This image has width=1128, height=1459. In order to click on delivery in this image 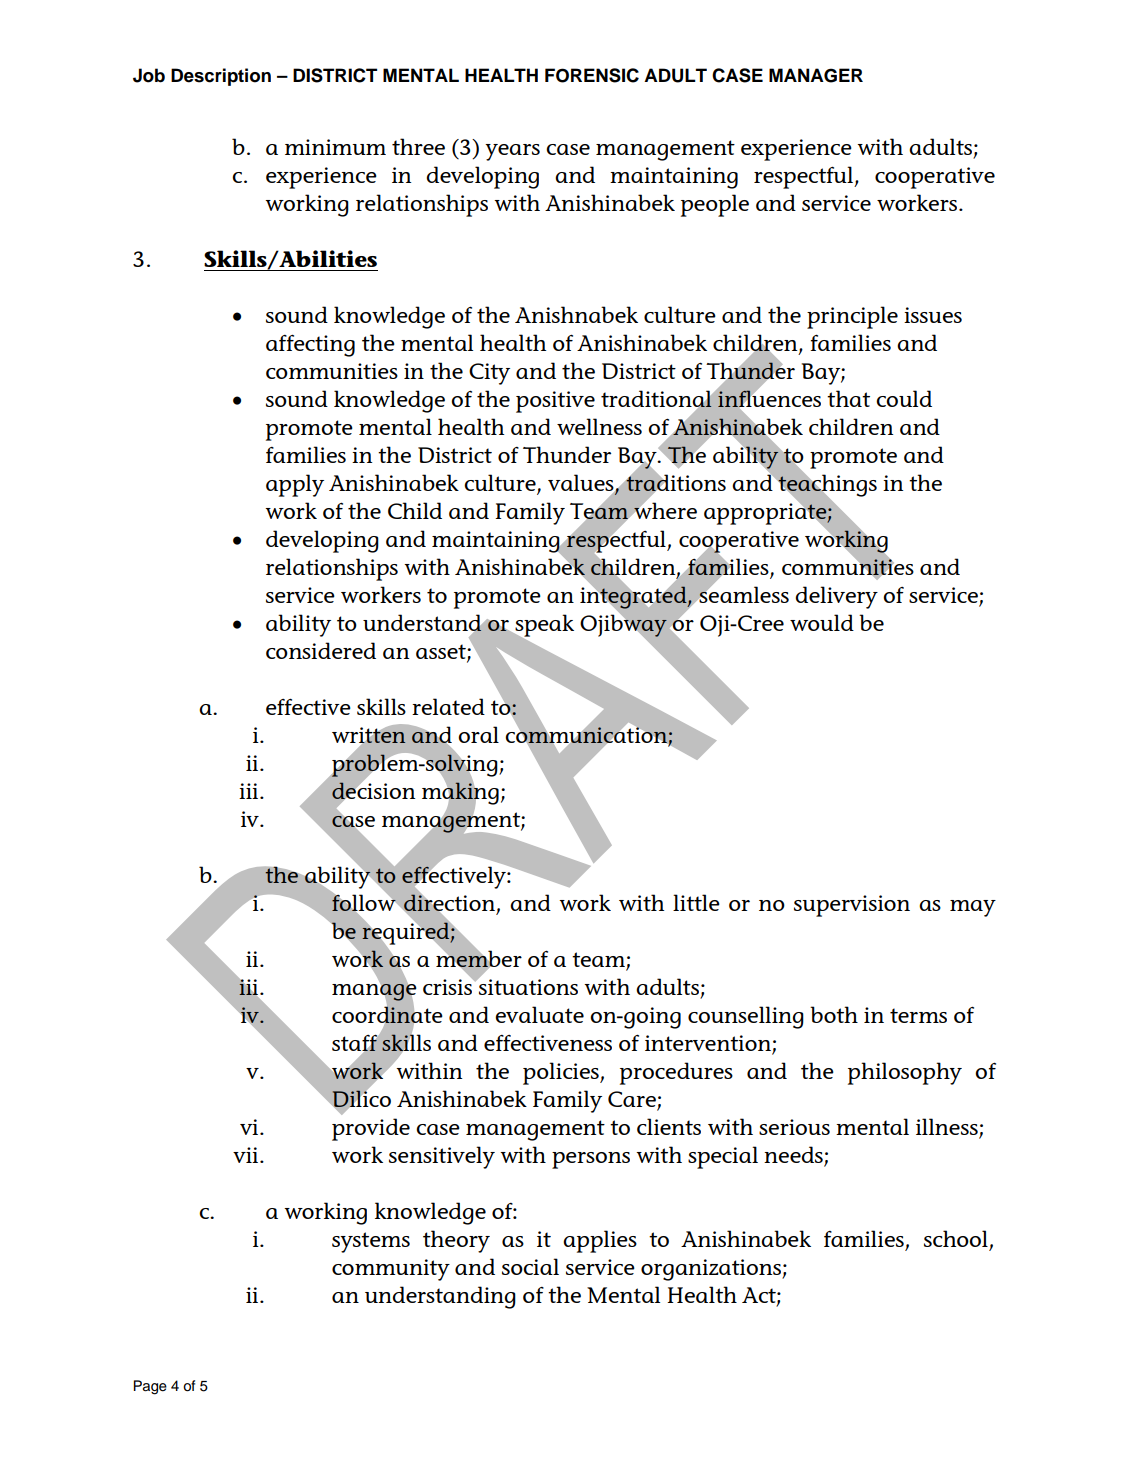, I will do `click(836, 597)`.
